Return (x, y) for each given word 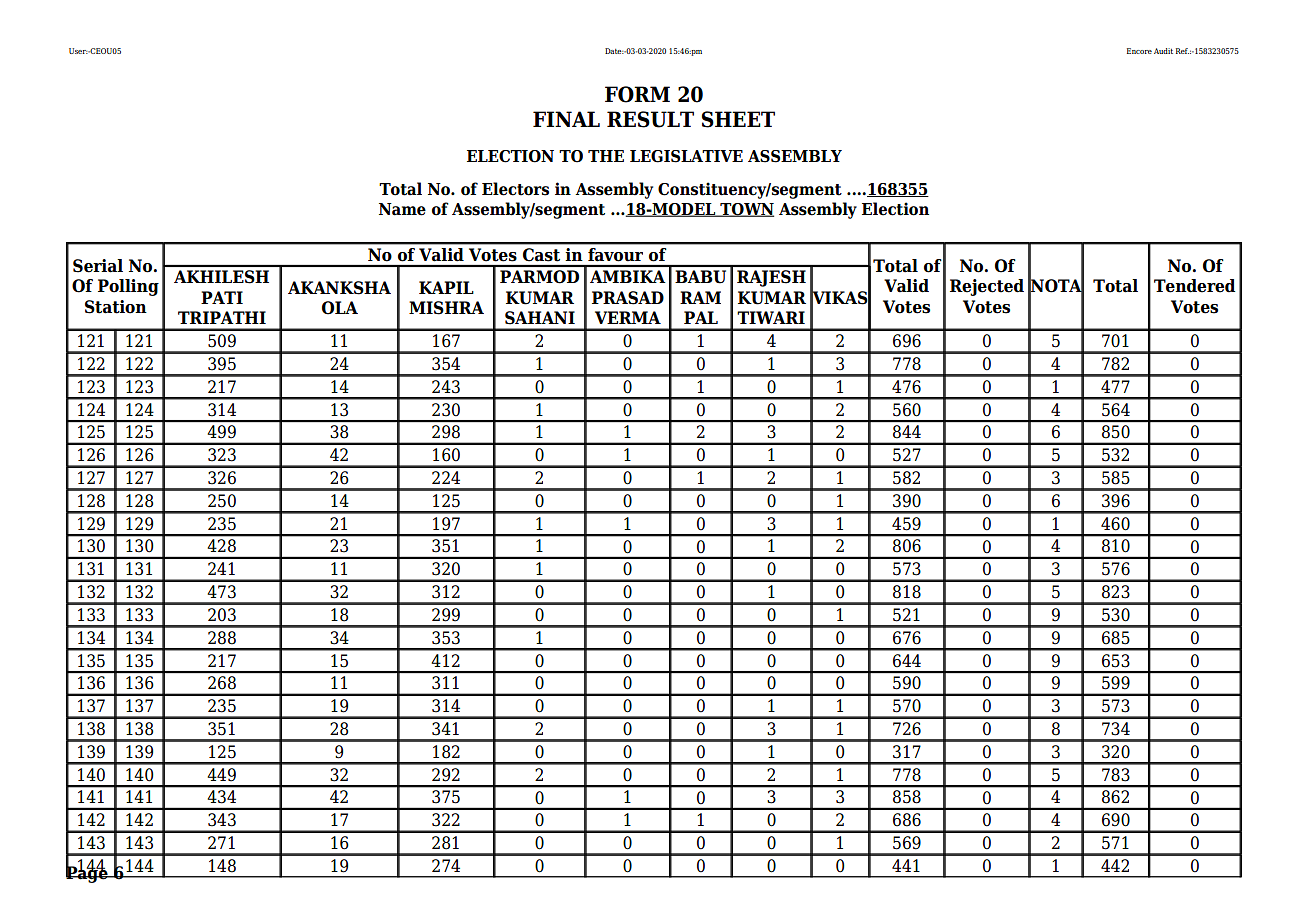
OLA (340, 308)
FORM (637, 94)
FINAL (566, 119)
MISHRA (446, 308)
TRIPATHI (222, 317)
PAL (701, 317)
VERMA (628, 317)
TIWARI (771, 317)
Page (88, 873)
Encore (1139, 51)
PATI (222, 297)
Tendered (1194, 286)
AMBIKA (627, 276)
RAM (700, 297)
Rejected (987, 287)
